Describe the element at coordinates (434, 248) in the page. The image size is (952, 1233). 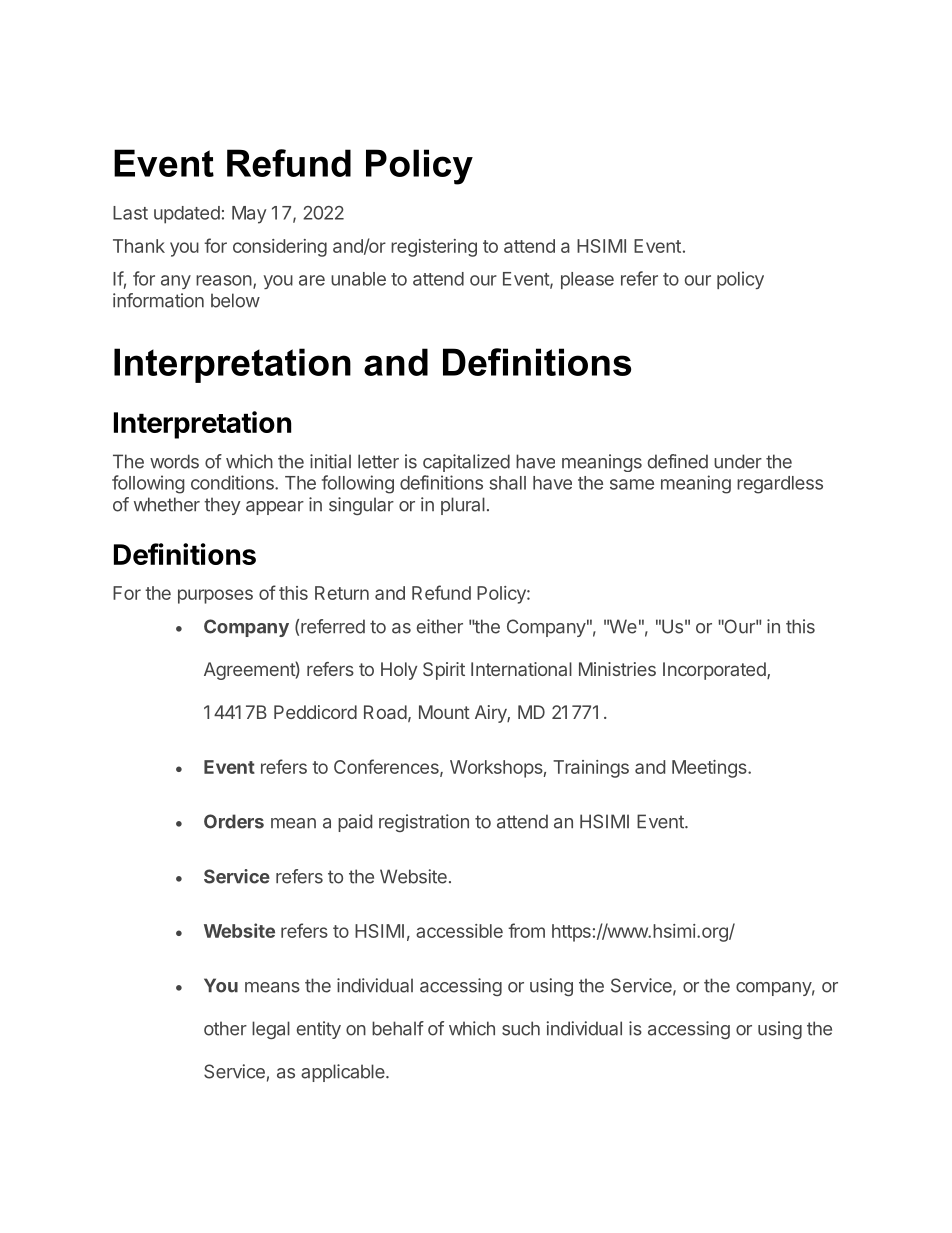
I see `registering` at that location.
